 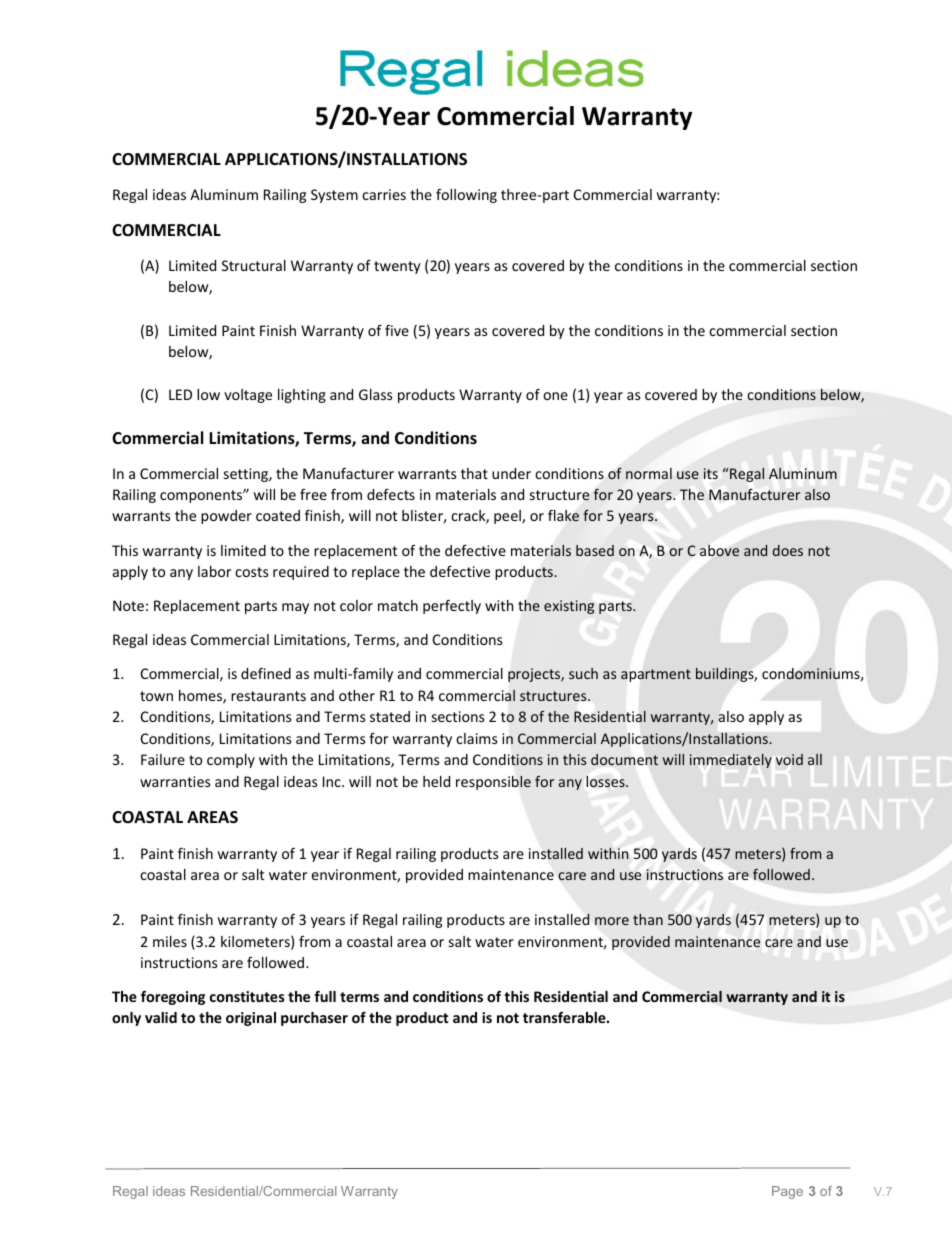 I want to click on following, so click(x=466, y=196).
